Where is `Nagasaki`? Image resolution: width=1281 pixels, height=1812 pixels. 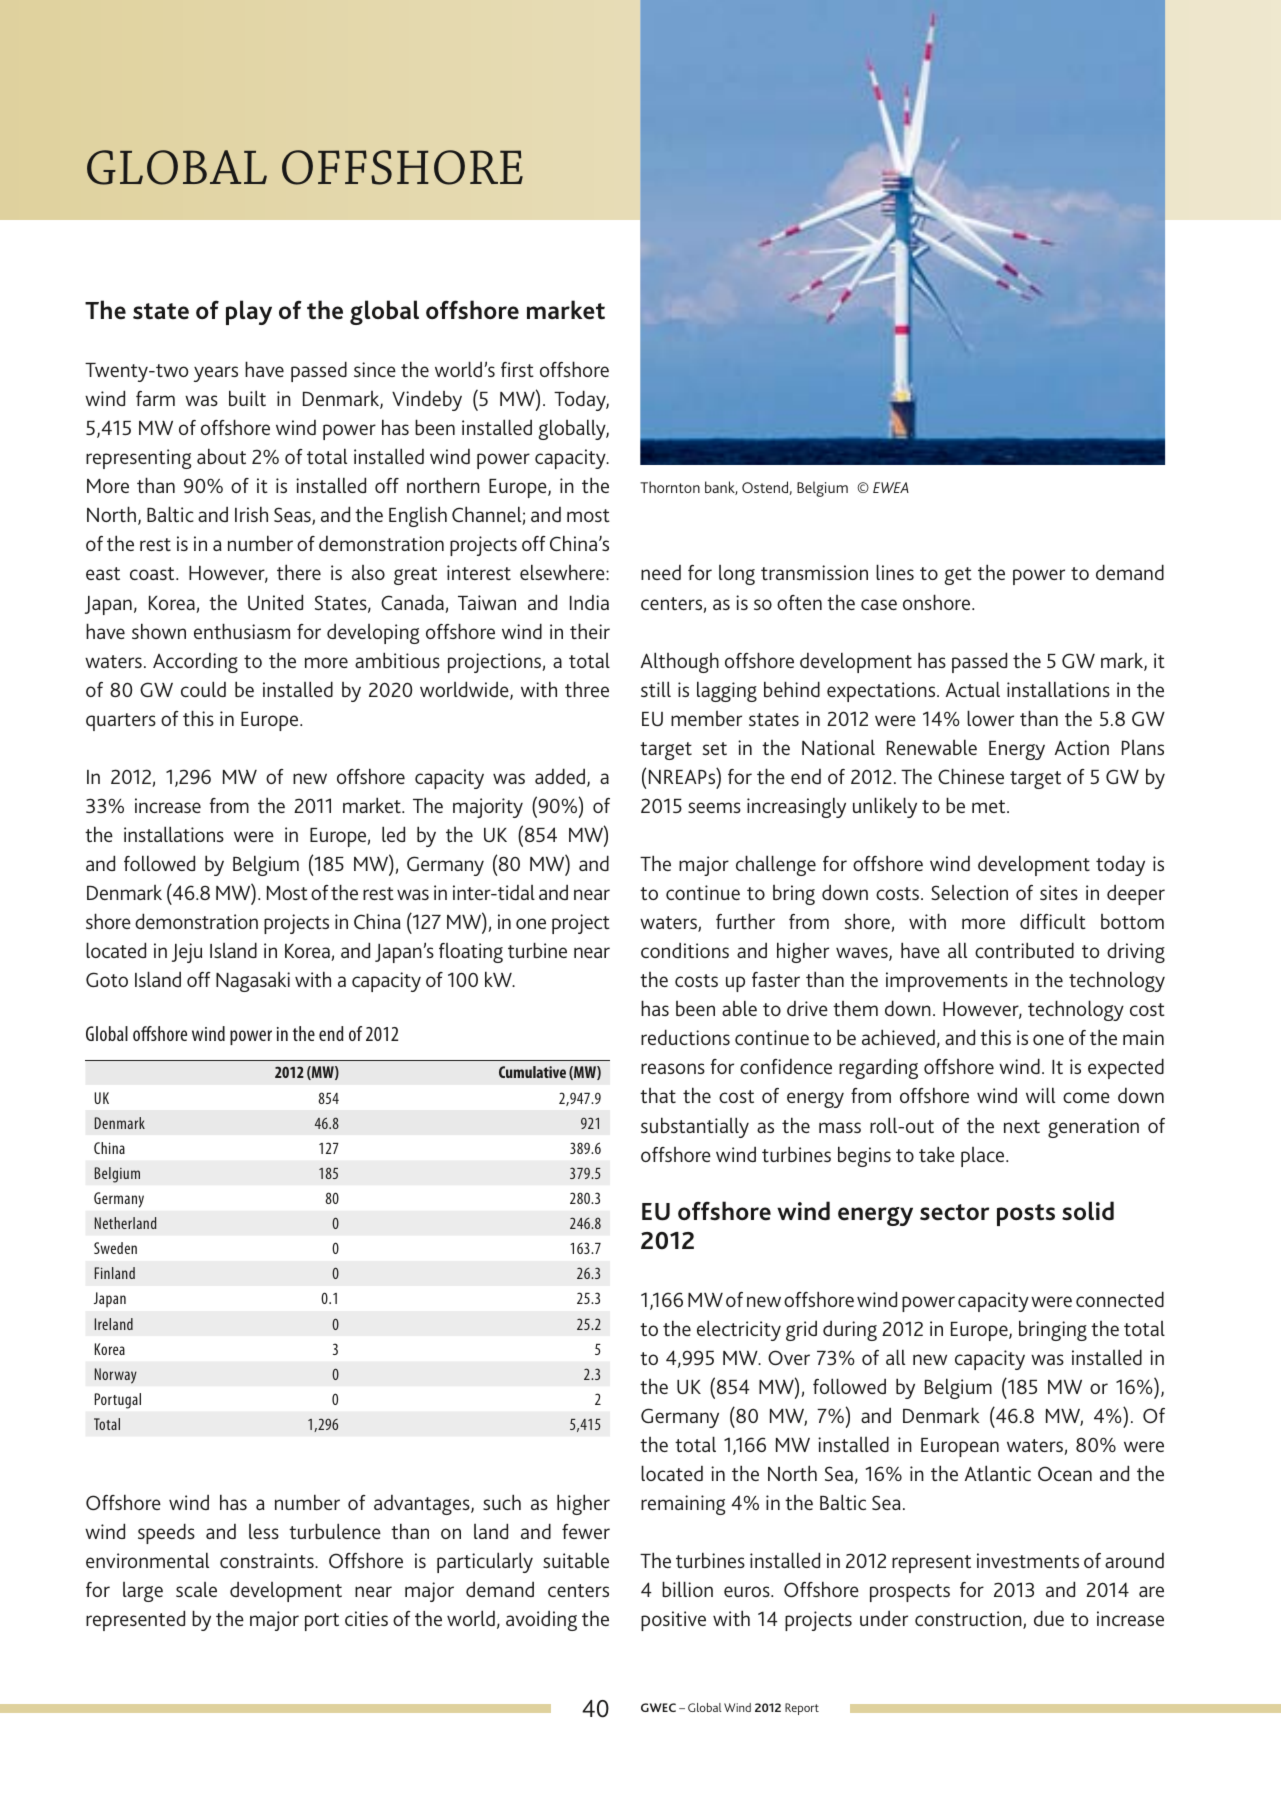
Nagasaki is located at coordinates (253, 981).
